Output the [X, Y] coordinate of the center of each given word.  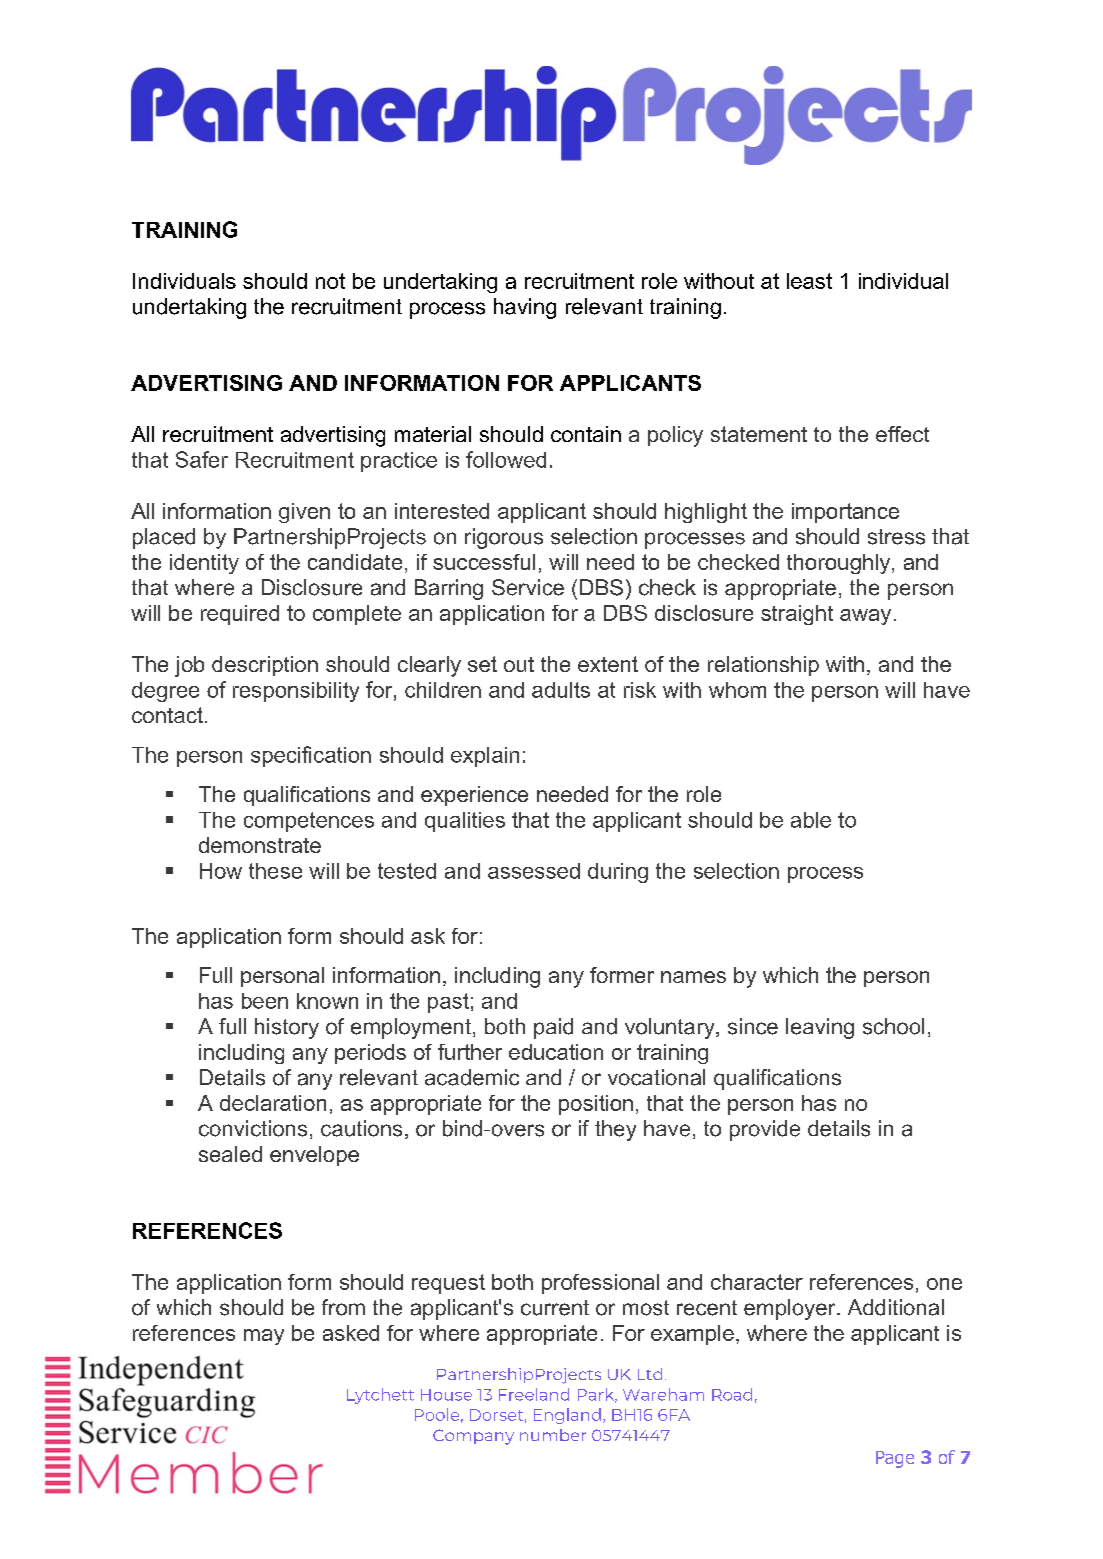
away [865, 617]
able [811, 820]
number [553, 1435]
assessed [534, 871]
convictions [253, 1128]
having [525, 308]
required [240, 615]
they [615, 1130]
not [330, 281]
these [275, 871]
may [264, 1337]
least [809, 281]
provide [765, 1130]
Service [528, 587]
